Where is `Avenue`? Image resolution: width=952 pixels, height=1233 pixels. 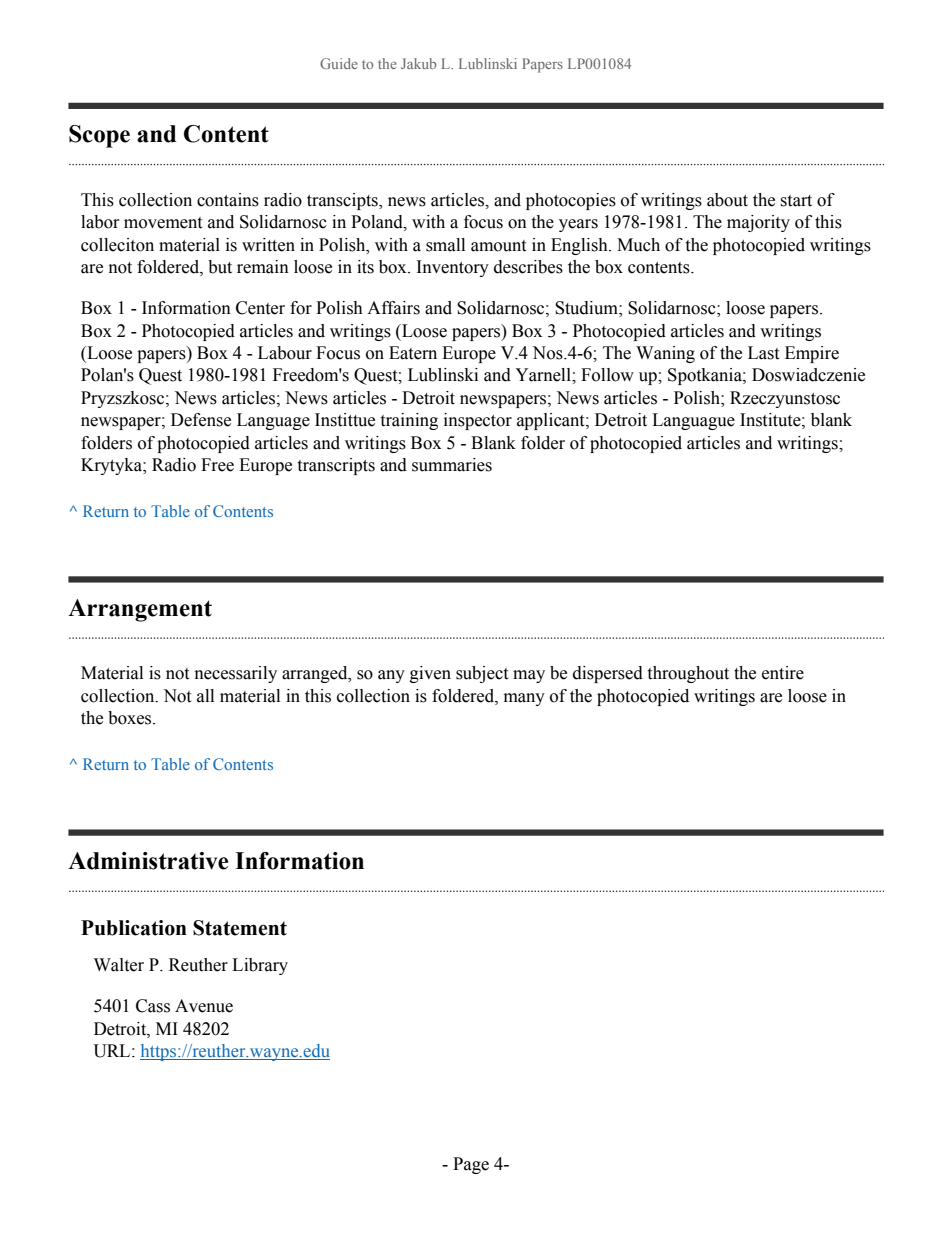
Avenue is located at coordinates (204, 1006).
